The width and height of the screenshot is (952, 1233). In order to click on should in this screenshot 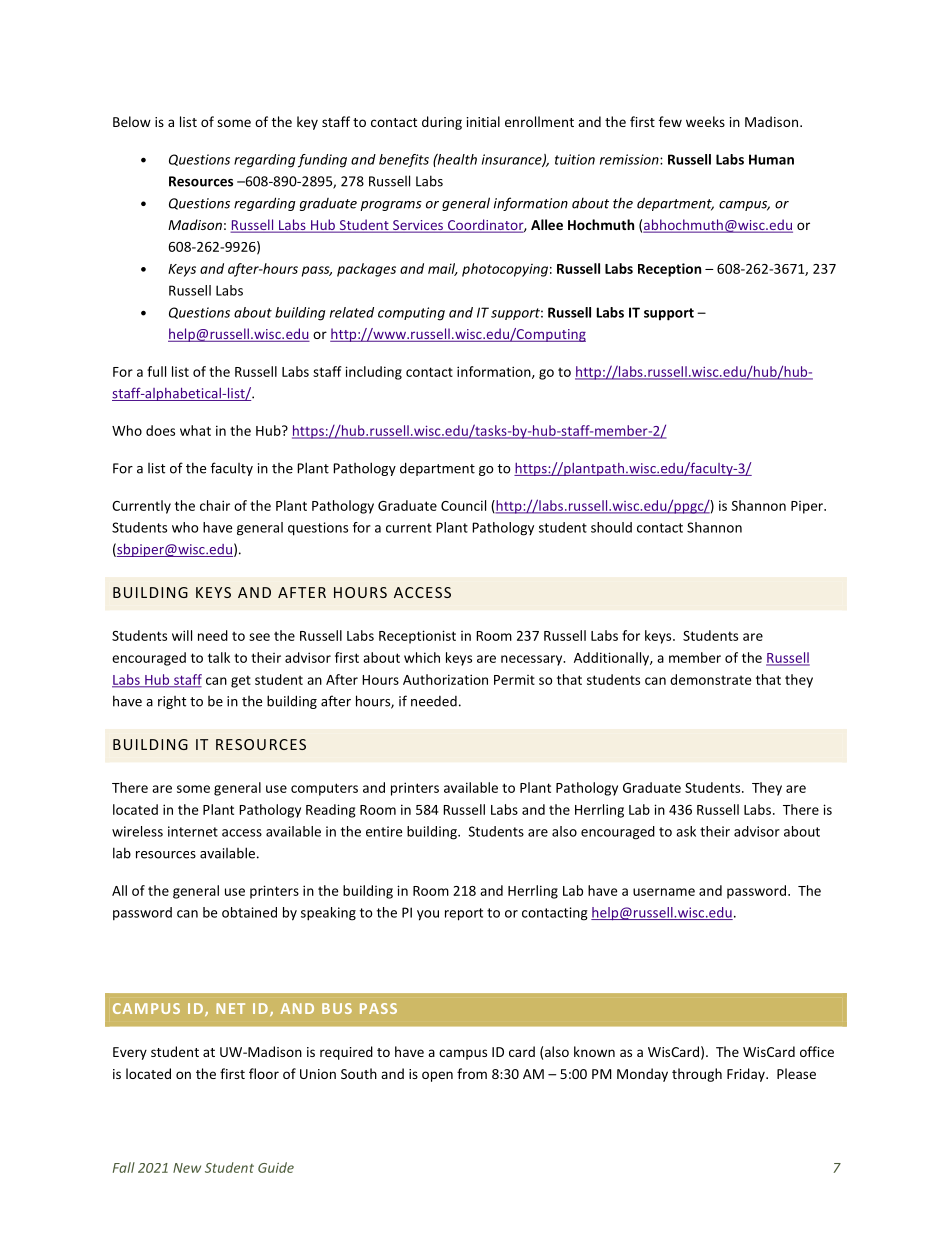, I will do `click(611, 527)`.
